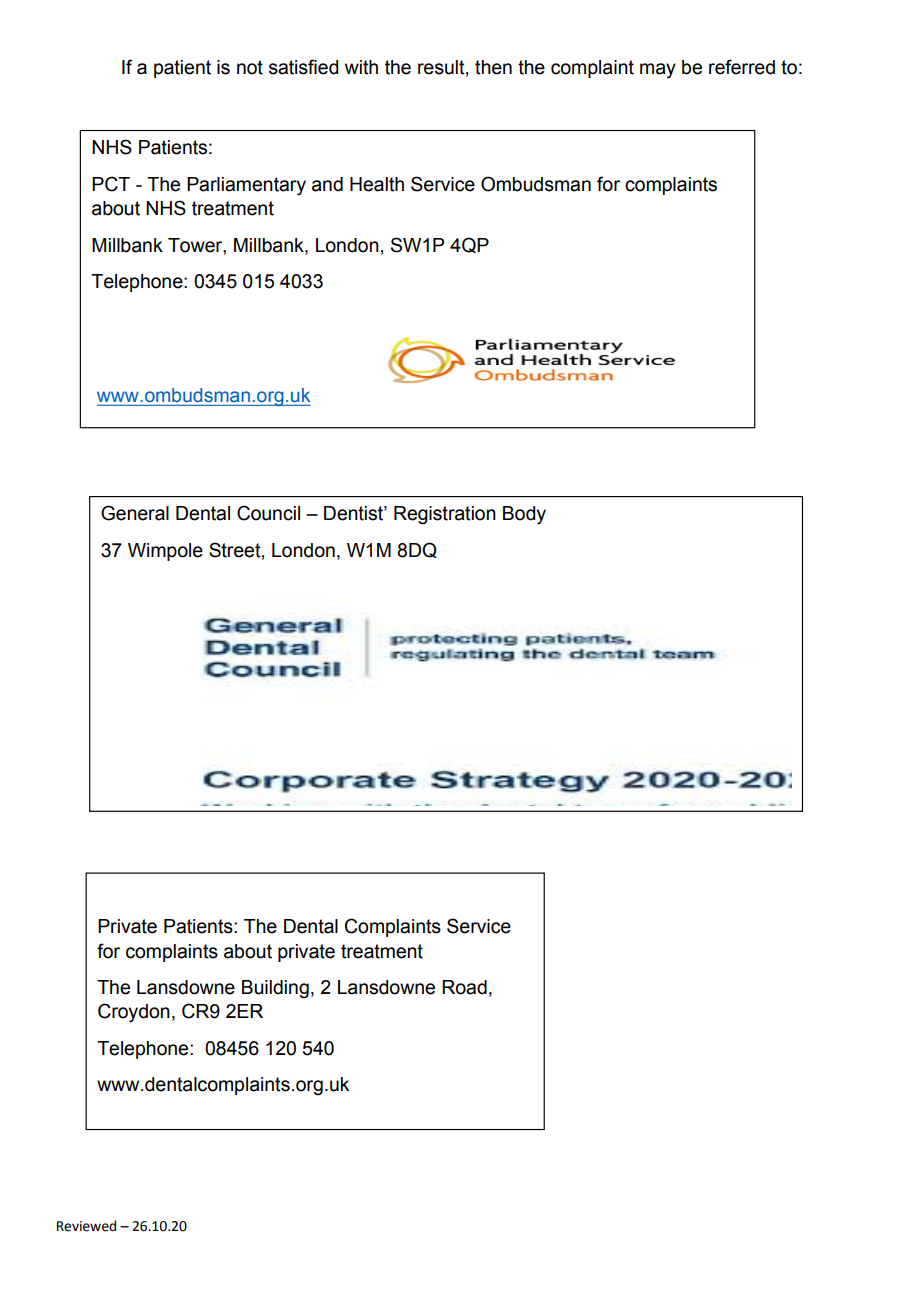  I want to click on Reviewed, so click(86, 1226).
